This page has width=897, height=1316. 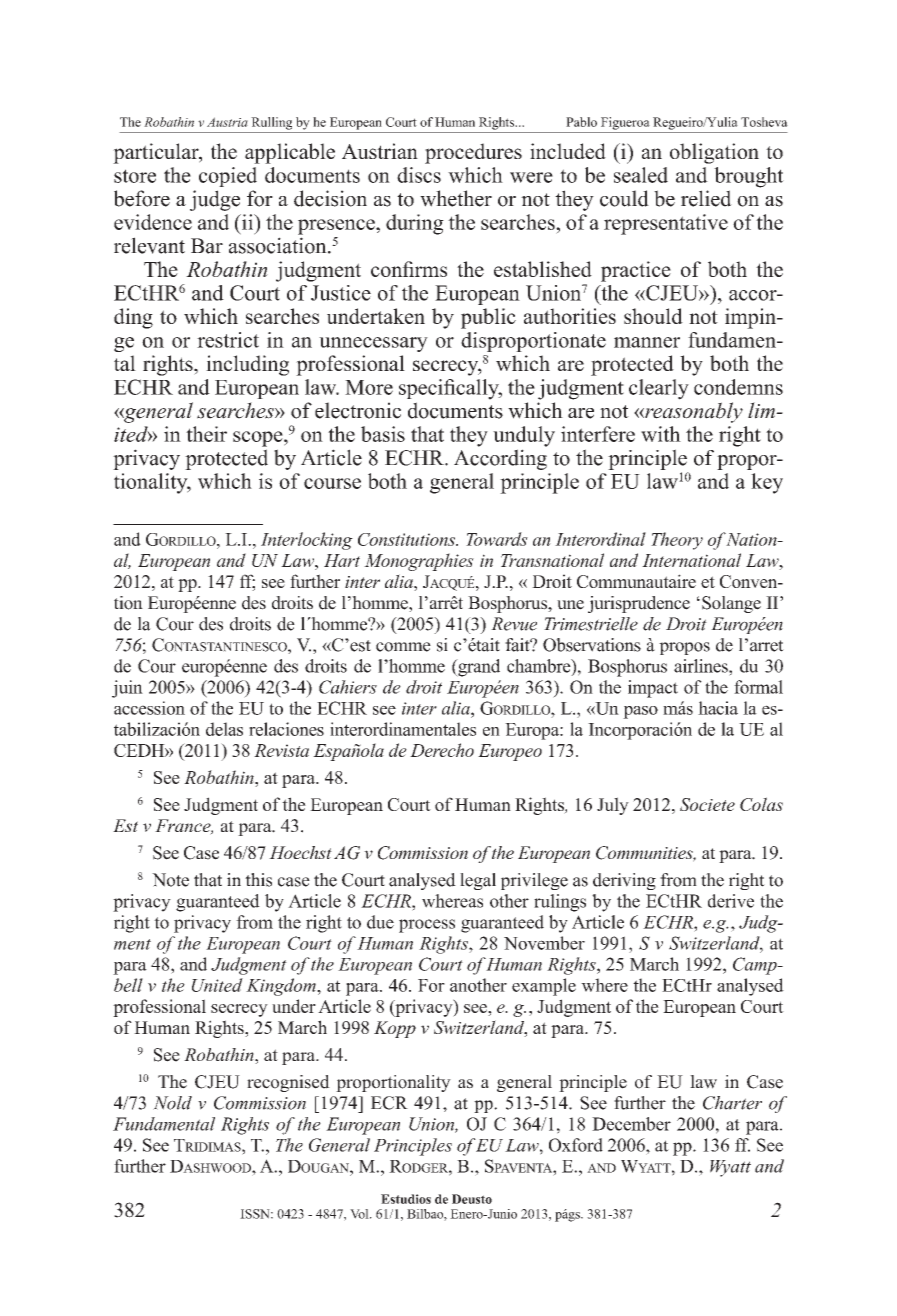 I want to click on accession, so click(x=149, y=708).
